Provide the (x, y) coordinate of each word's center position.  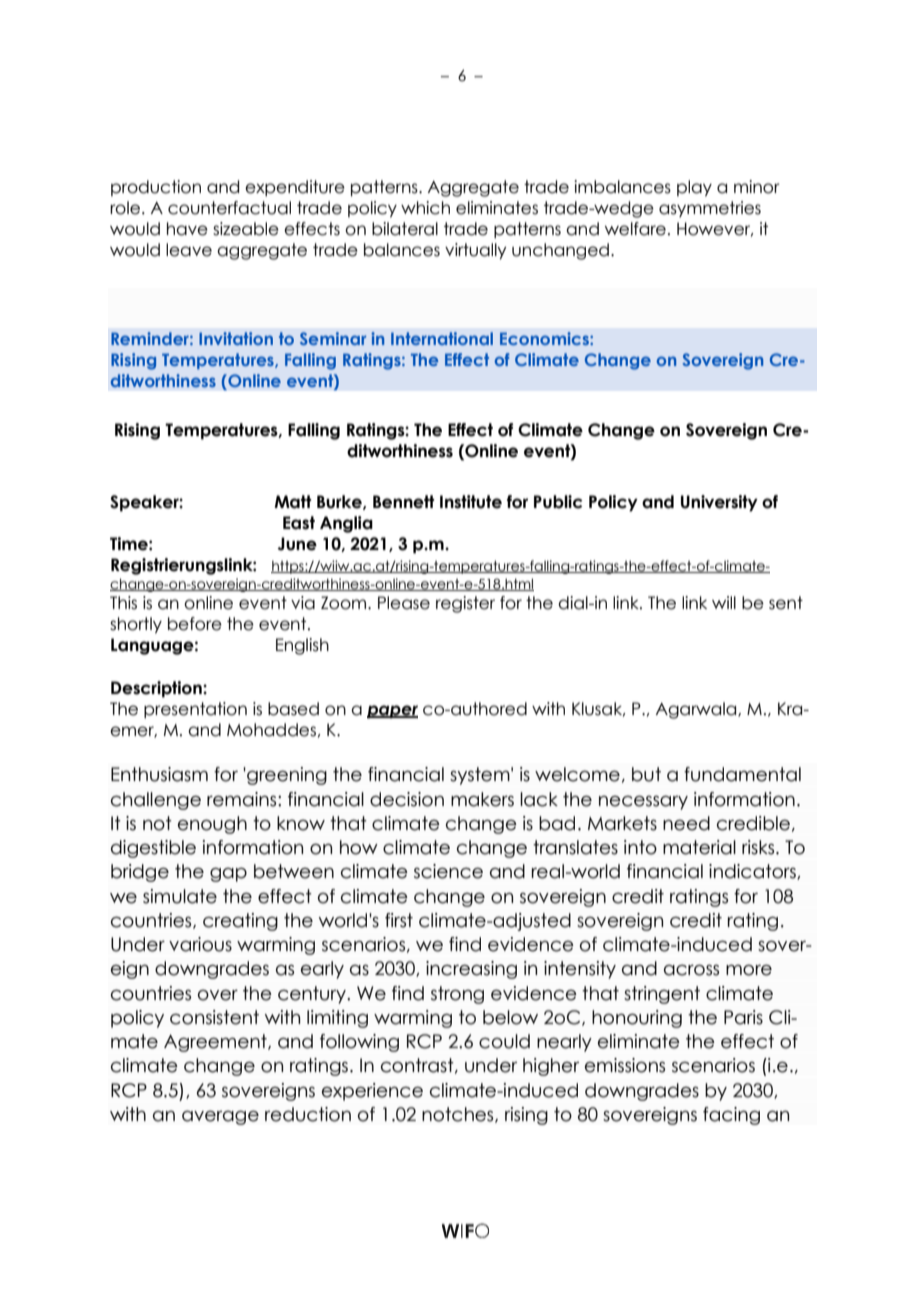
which (425, 208)
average (220, 1118)
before (195, 624)
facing (731, 1116)
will (724, 602)
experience (372, 1092)
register (465, 604)
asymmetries (710, 209)
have (187, 229)
